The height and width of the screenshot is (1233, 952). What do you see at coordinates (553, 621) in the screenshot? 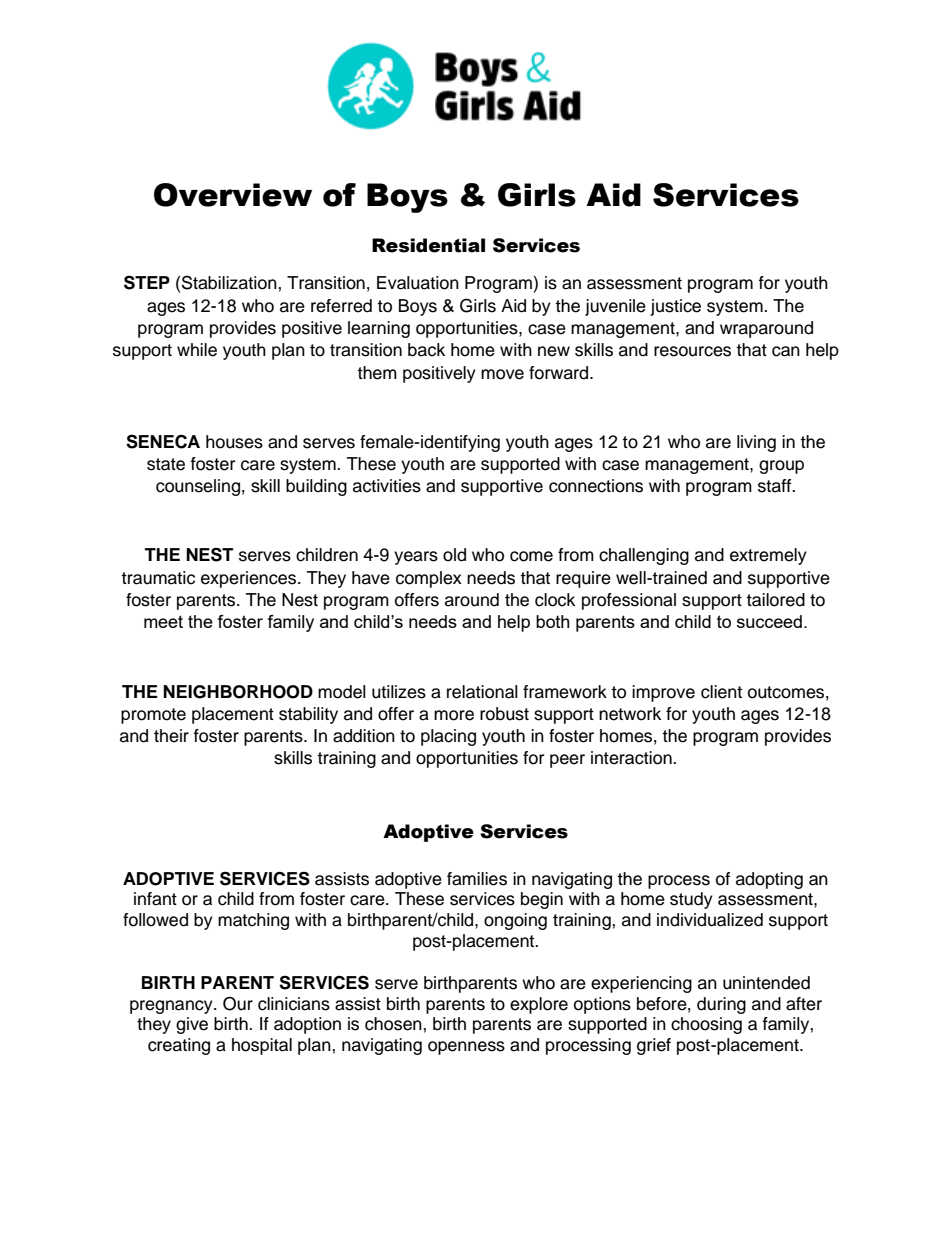
I see `both` at bounding box center [553, 621].
